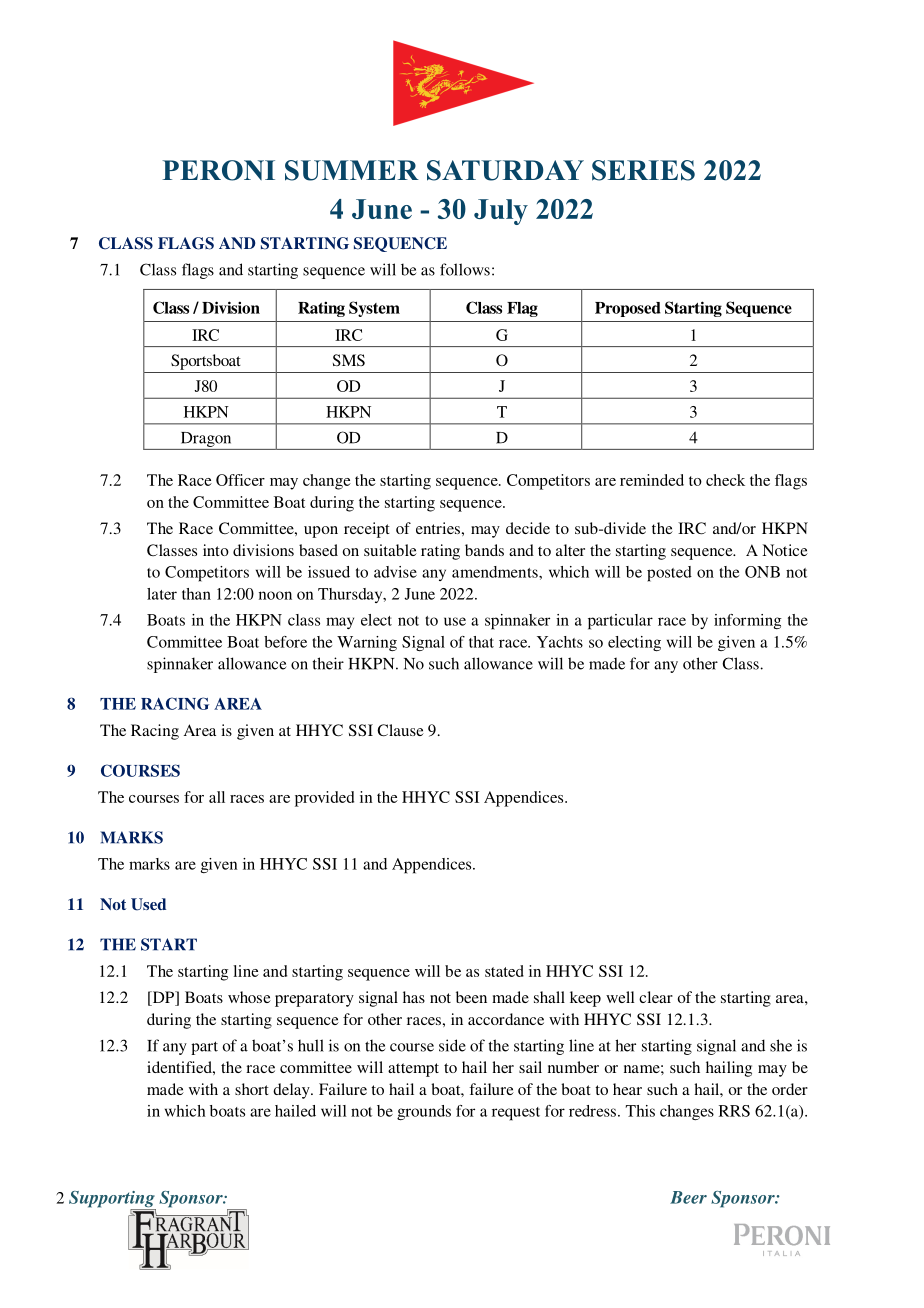  Describe the element at coordinates (643, 170) in the document. I see `SERIES` at that location.
